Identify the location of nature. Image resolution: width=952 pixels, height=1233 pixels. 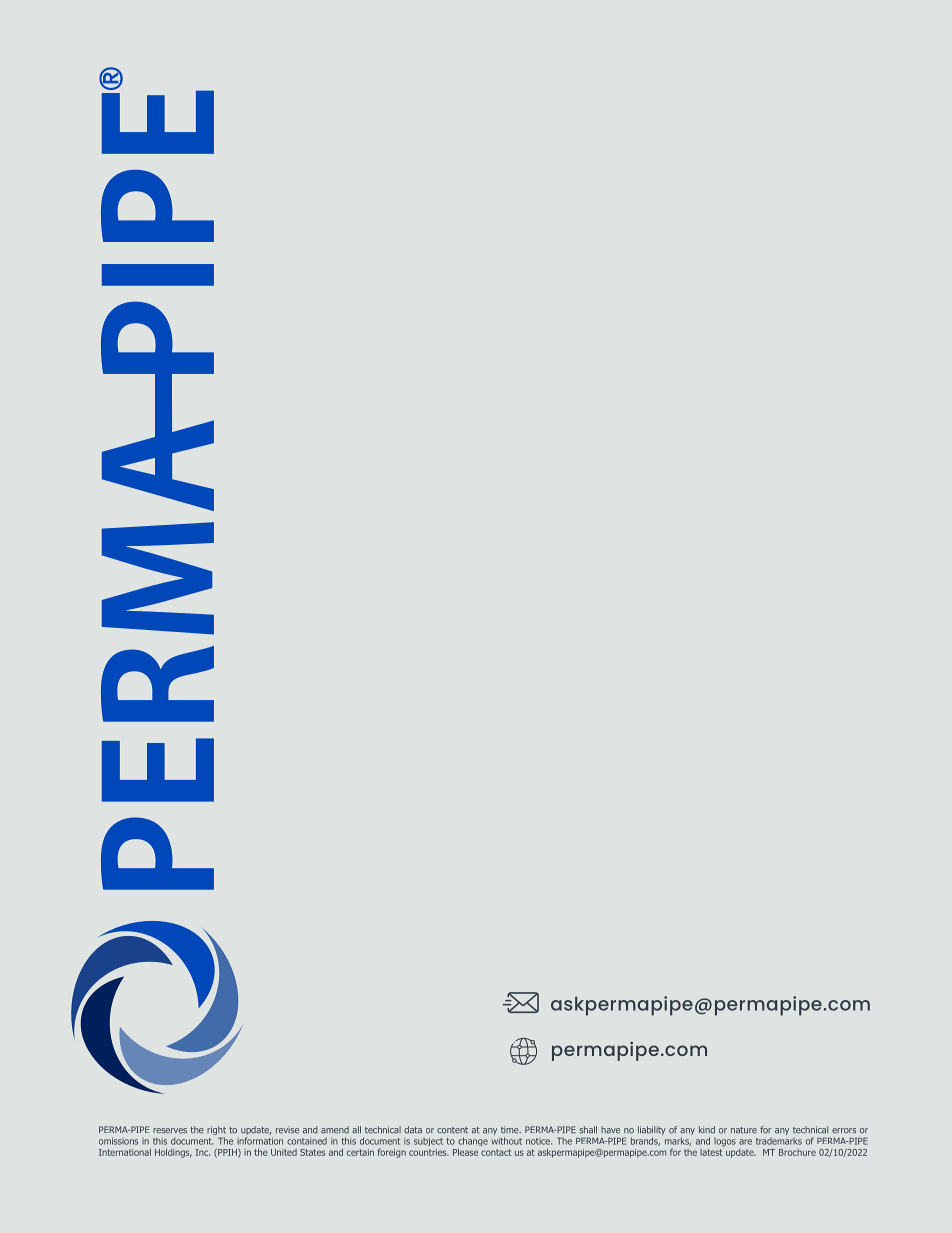
(744, 1130).
